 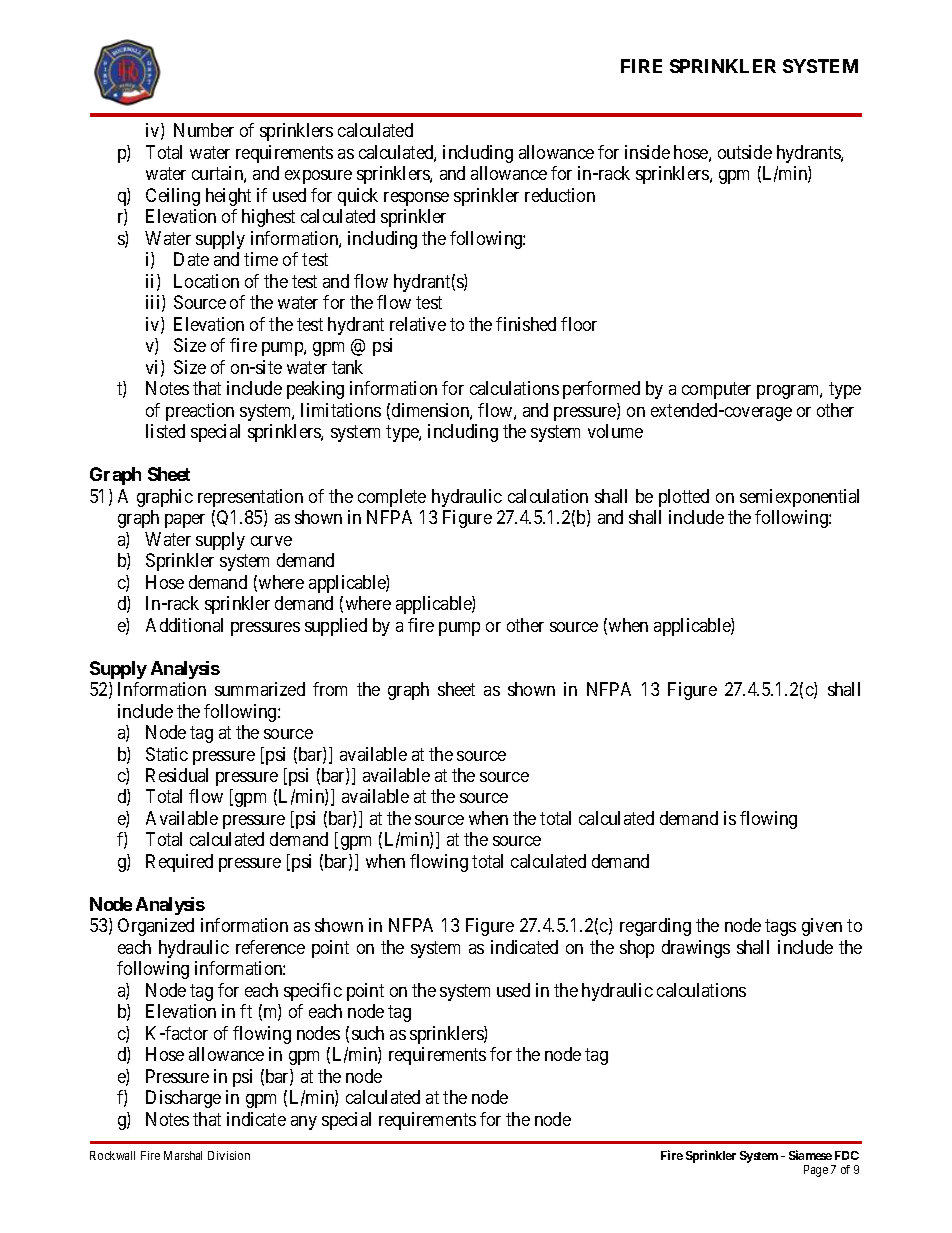 What do you see at coordinates (330, 689) in the screenshot?
I see `from` at bounding box center [330, 689].
